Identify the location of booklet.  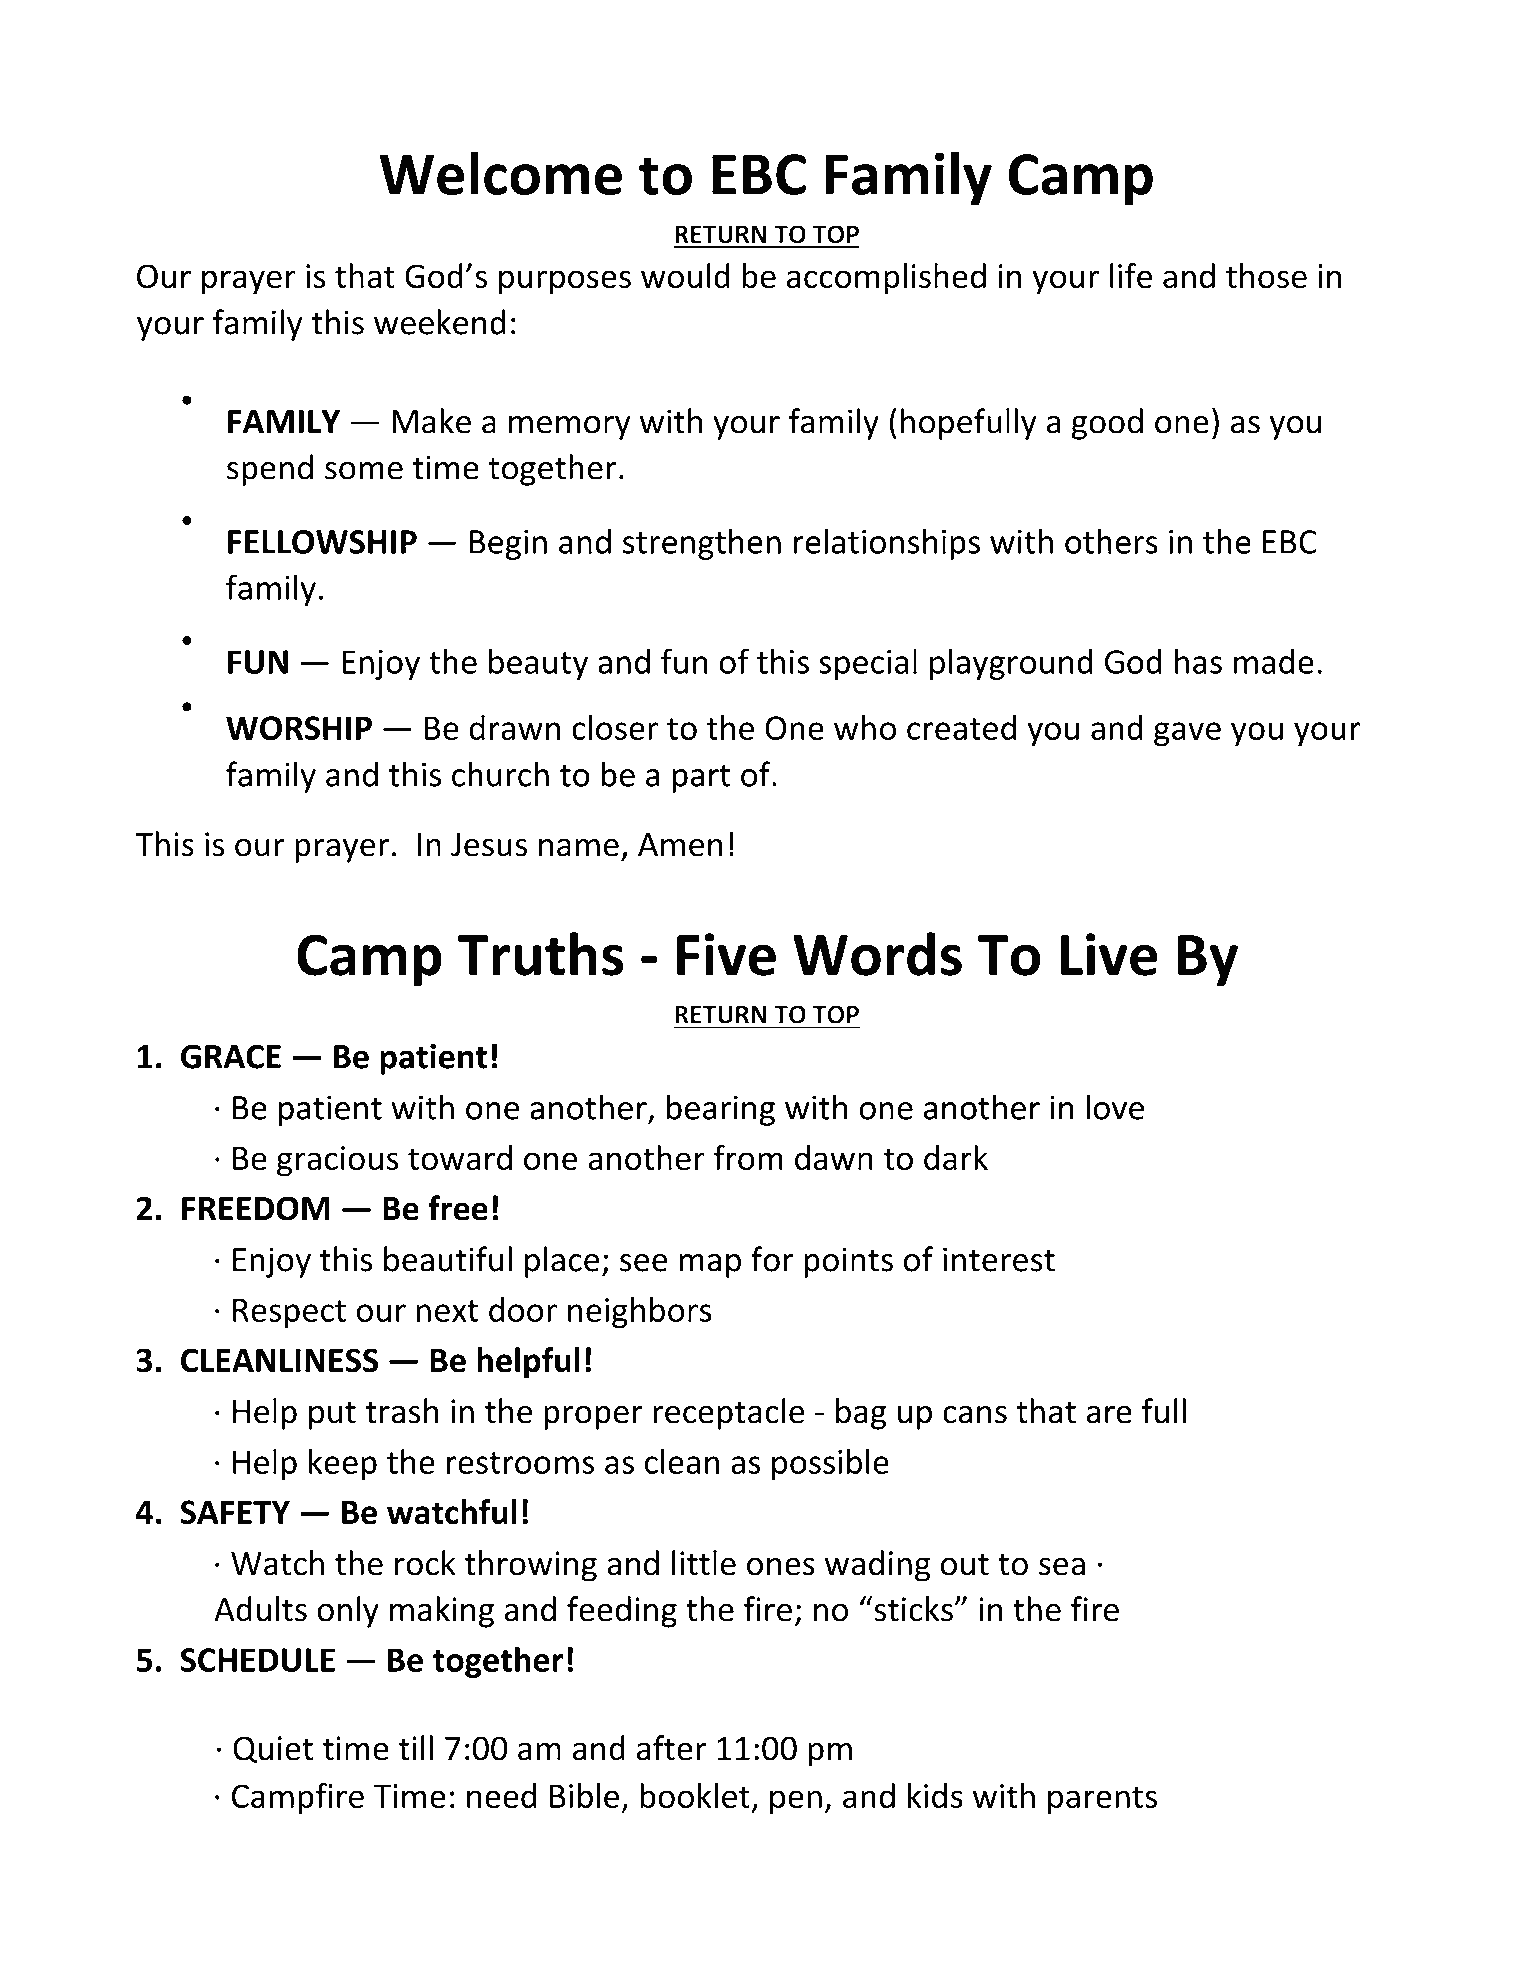
(695, 1795).
